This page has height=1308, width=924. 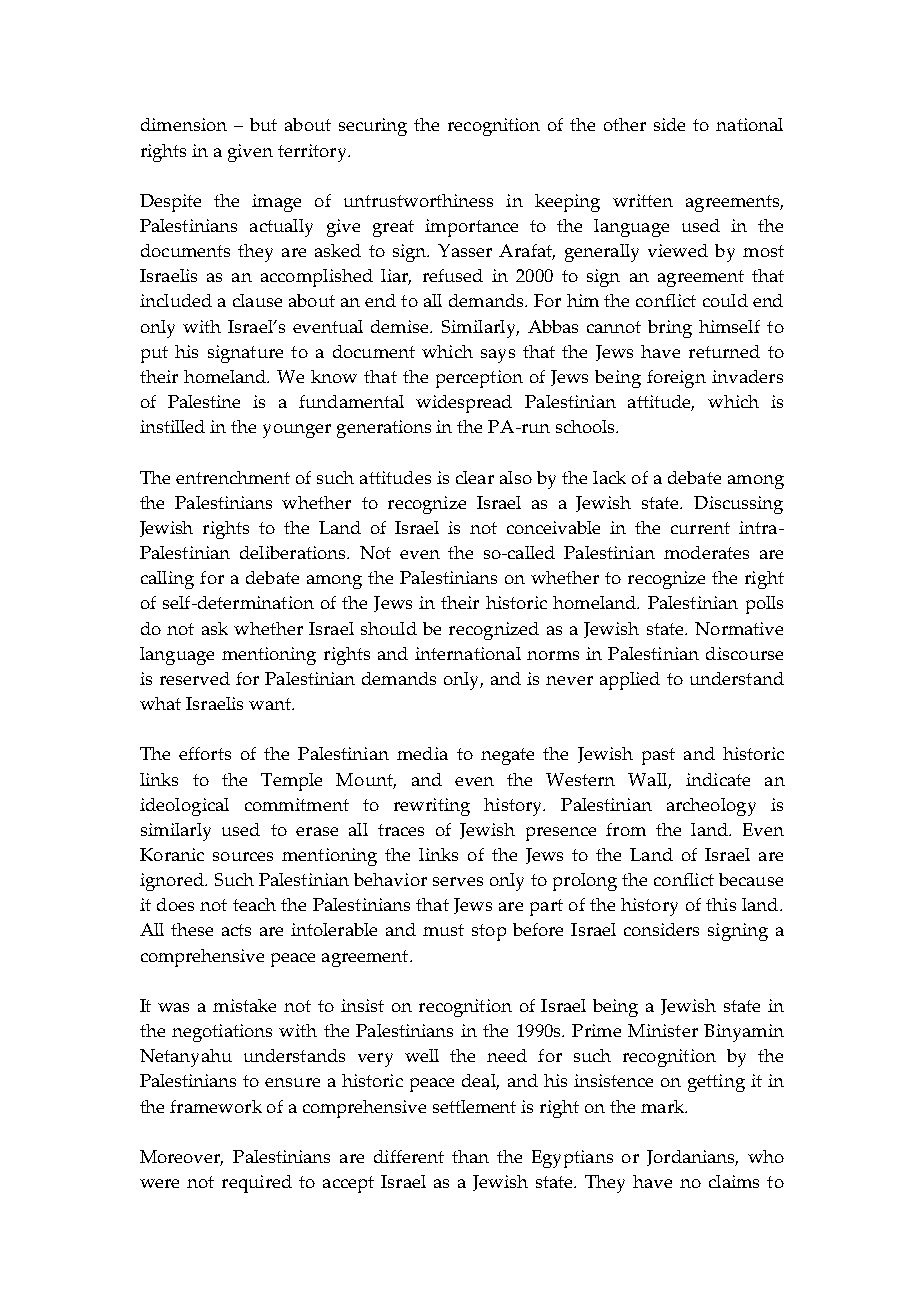 What do you see at coordinates (263, 124) in the page?
I see `but` at bounding box center [263, 124].
